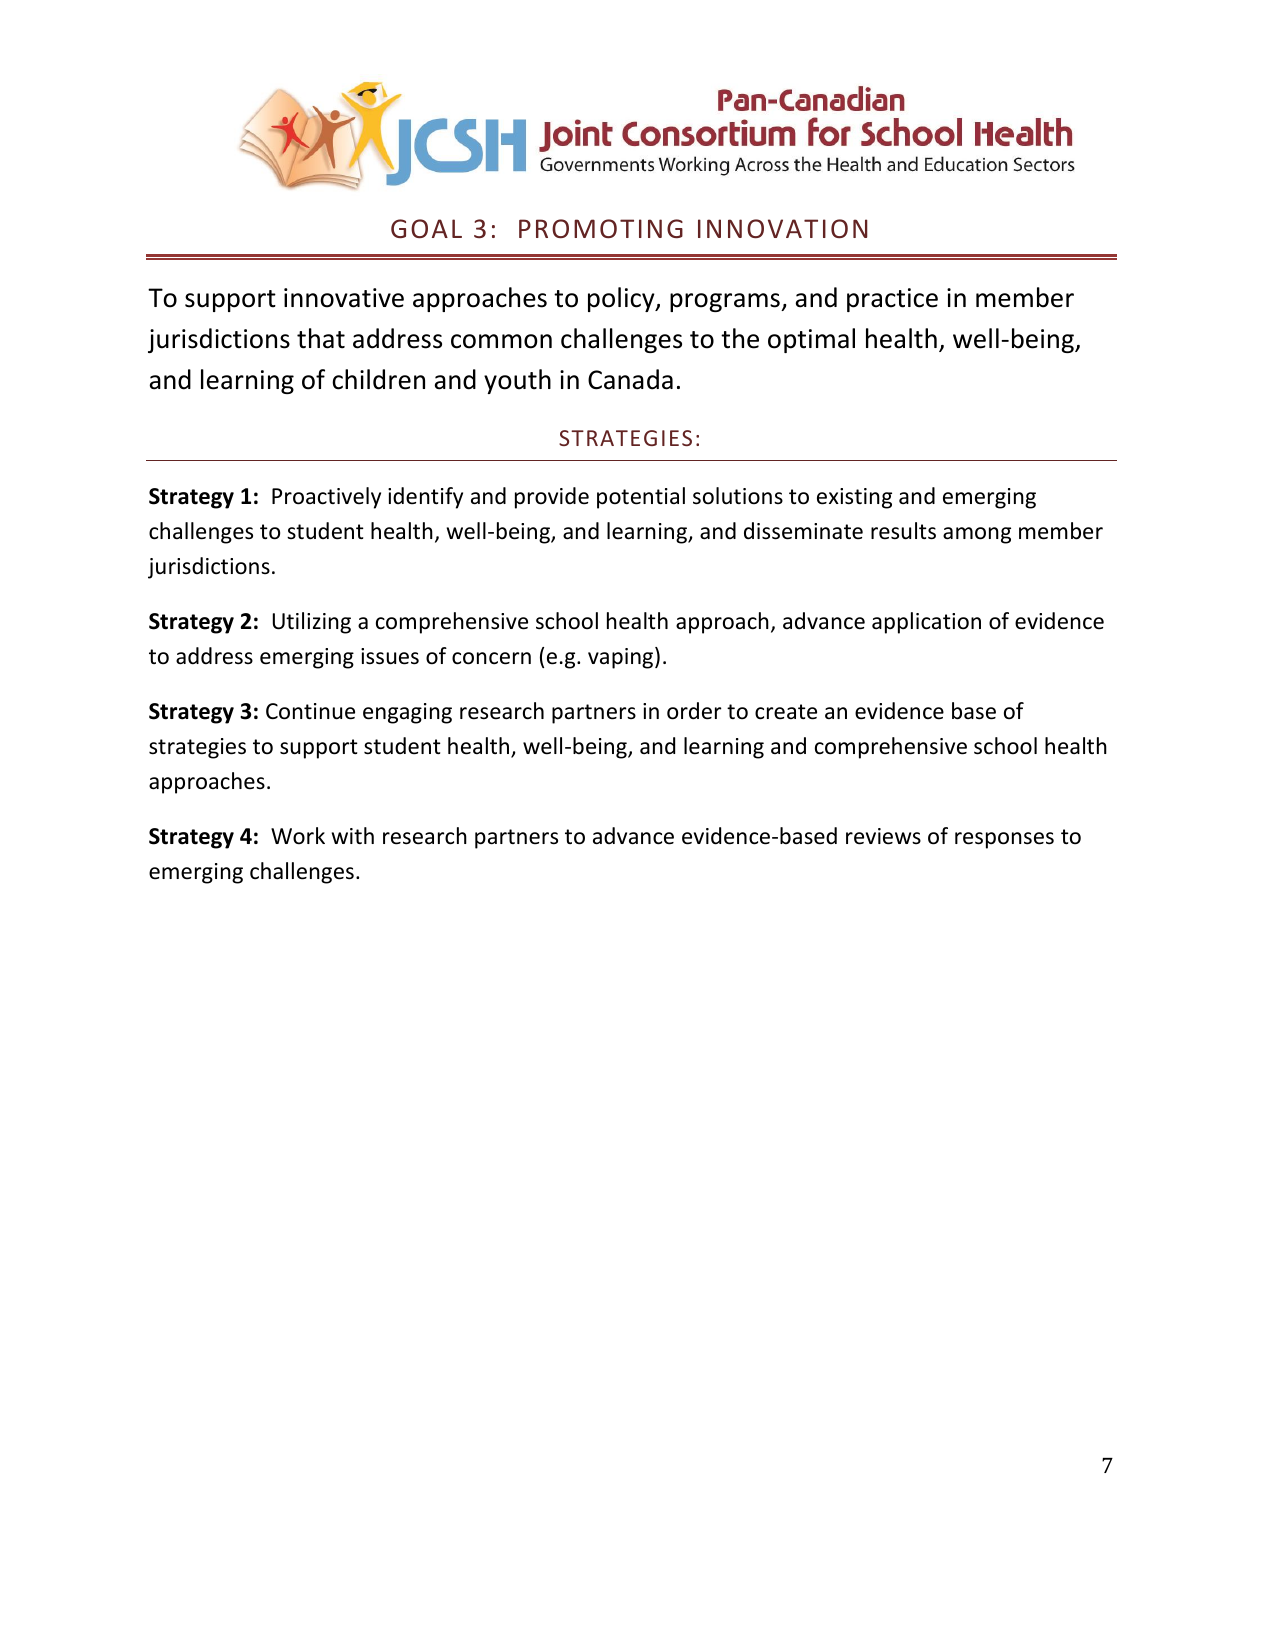  I want to click on with, so click(353, 835).
